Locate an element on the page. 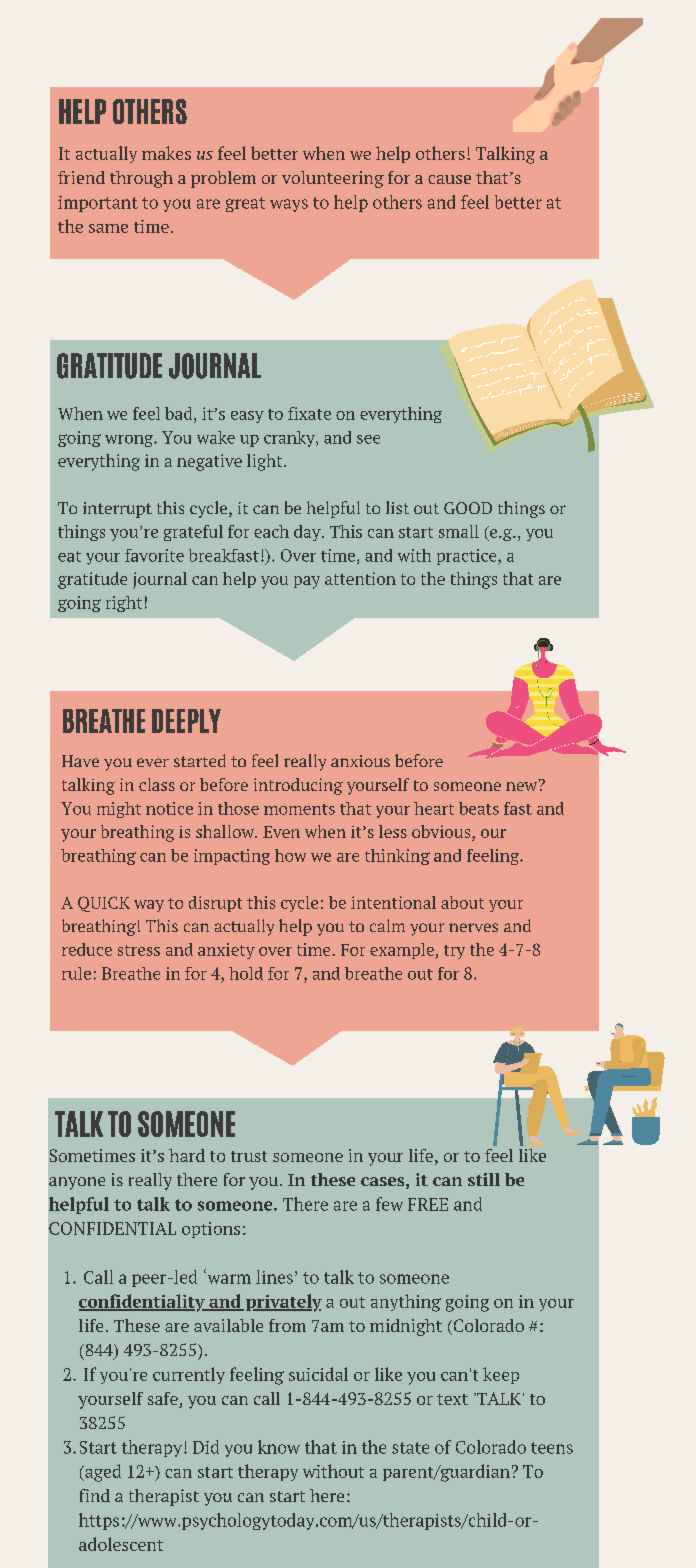 The width and height of the document is (696, 1568). practice is located at coordinates (468, 557).
